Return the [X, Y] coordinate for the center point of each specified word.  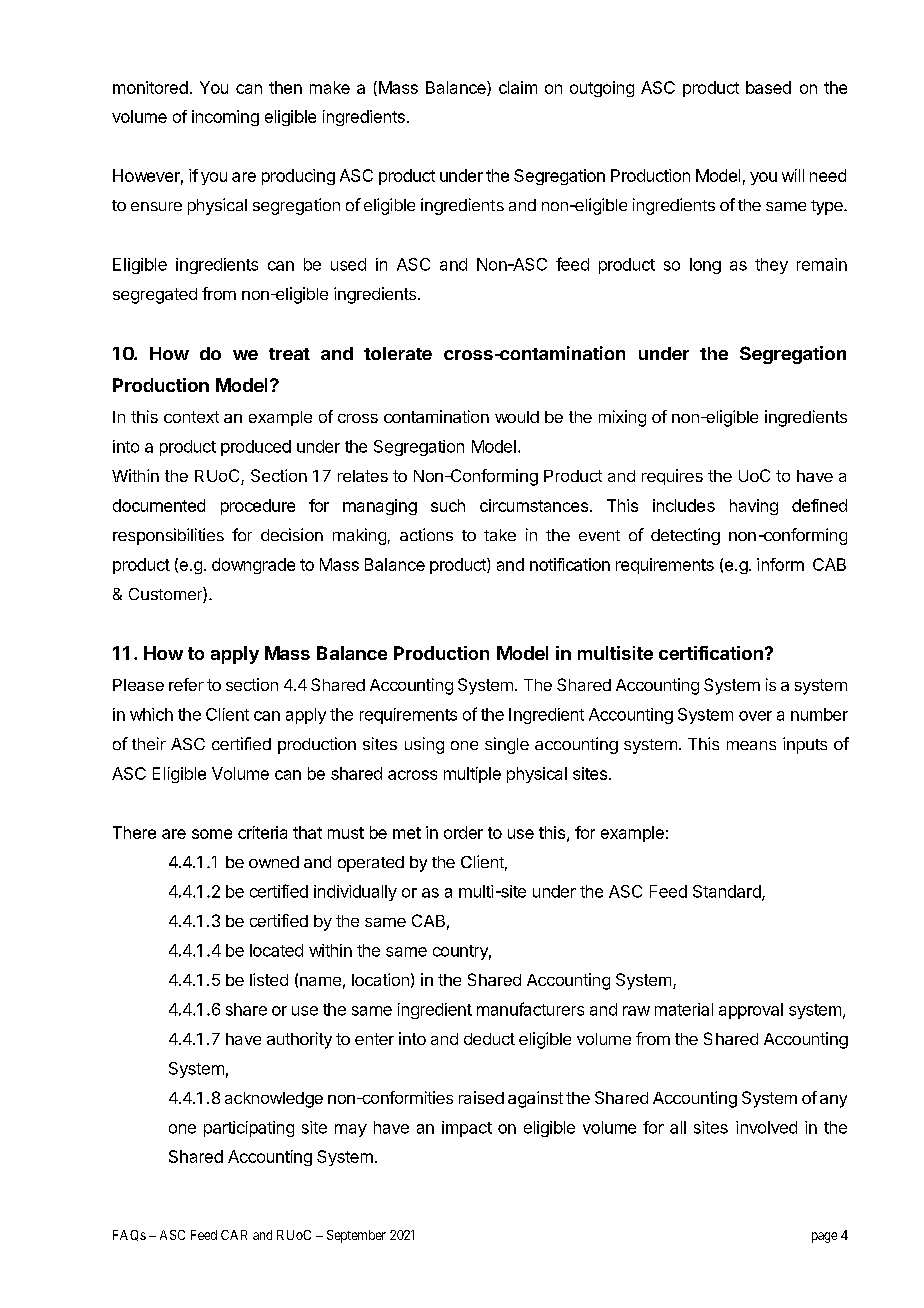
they [771, 266]
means [751, 745]
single [507, 745]
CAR [234, 1235]
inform [780, 564]
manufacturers [530, 1009]
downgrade [253, 566]
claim [518, 87]
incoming [225, 118]
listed [269, 979]
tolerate [398, 353]
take [500, 535]
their [149, 743]
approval [751, 1011]
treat [289, 354]
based [768, 87]
